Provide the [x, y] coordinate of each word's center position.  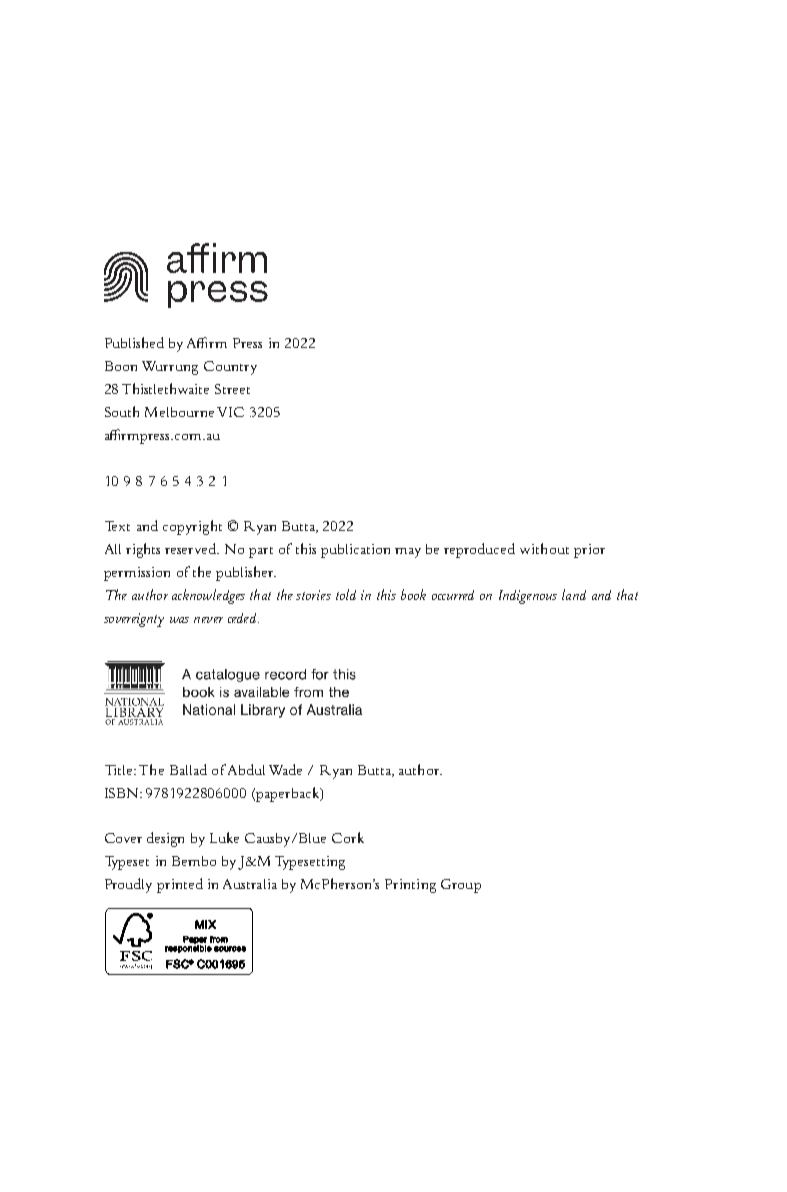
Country [230, 368]
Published [134, 342]
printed [180, 885]
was [179, 620]
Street [232, 389]
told [346, 594]
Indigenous [528, 597]
